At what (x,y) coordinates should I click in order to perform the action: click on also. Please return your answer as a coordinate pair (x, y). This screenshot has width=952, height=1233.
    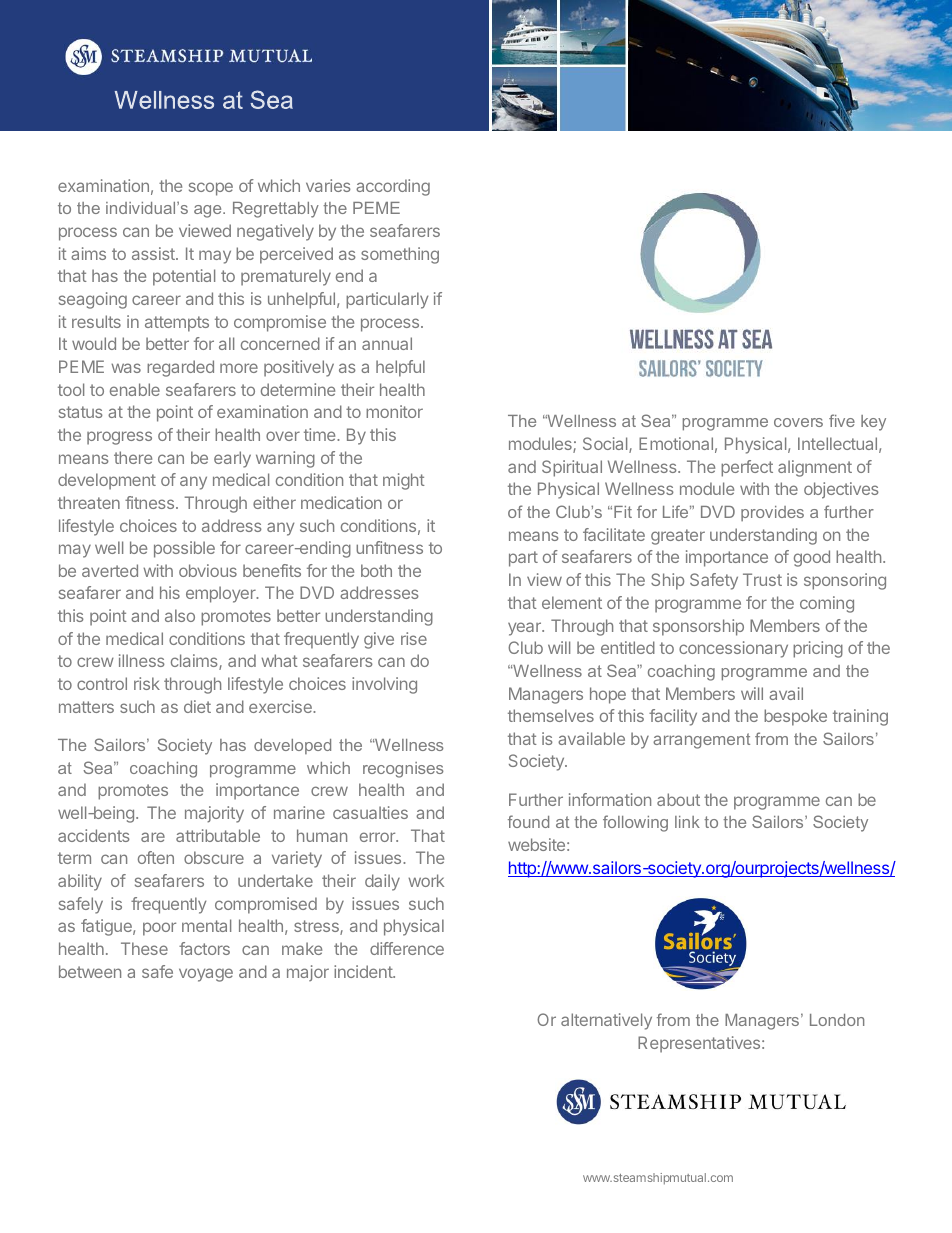
    Looking at the image, I should click on (180, 615).
